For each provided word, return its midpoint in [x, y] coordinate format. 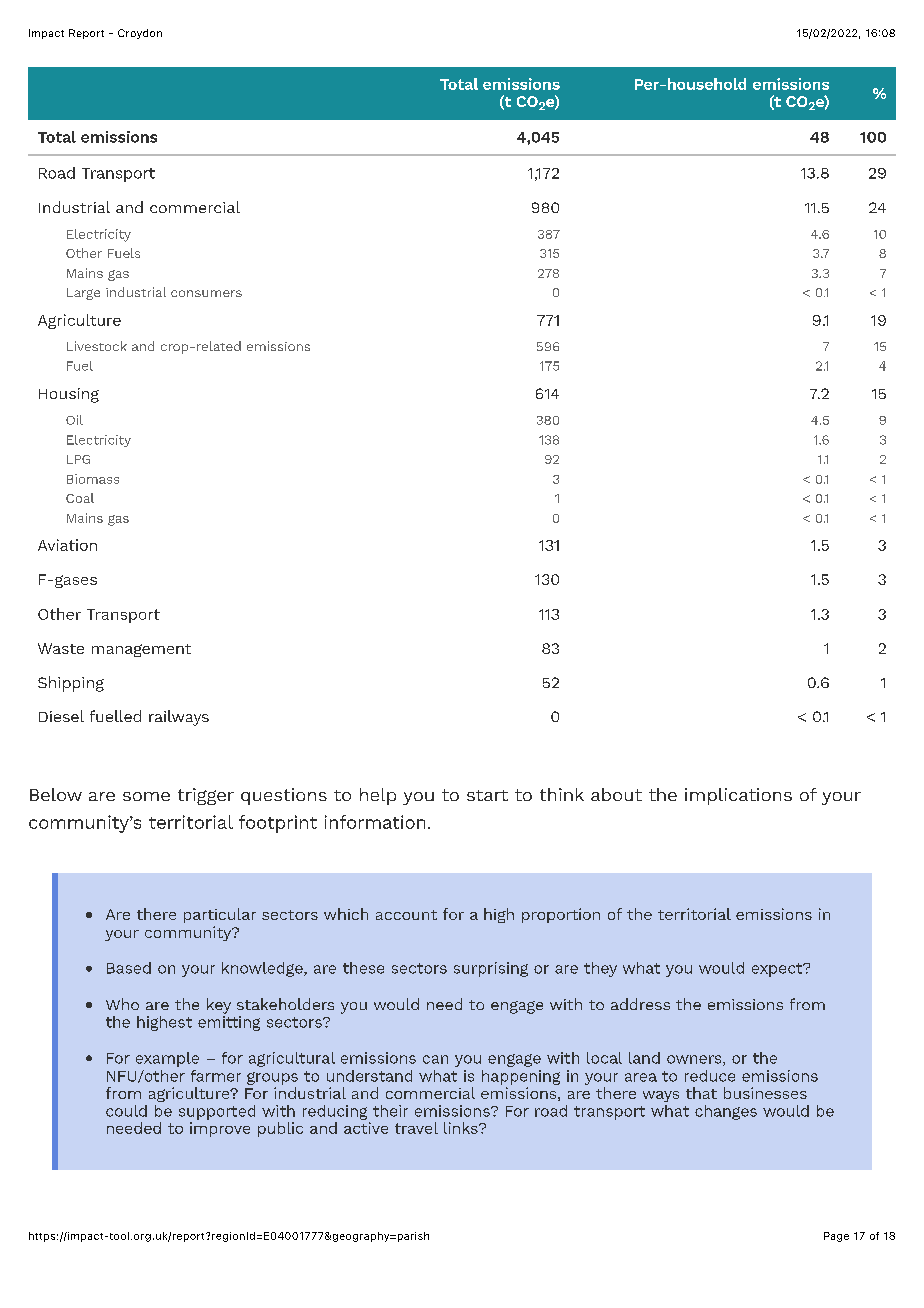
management [141, 650]
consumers [206, 293]
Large [83, 294]
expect [778, 970]
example [167, 1059]
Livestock [97, 346]
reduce [710, 1076]
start [487, 795]
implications [738, 796]
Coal [80, 498]
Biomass [93, 479]
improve [220, 1129]
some [146, 796]
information [375, 822]
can [435, 1059]
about [616, 794]
